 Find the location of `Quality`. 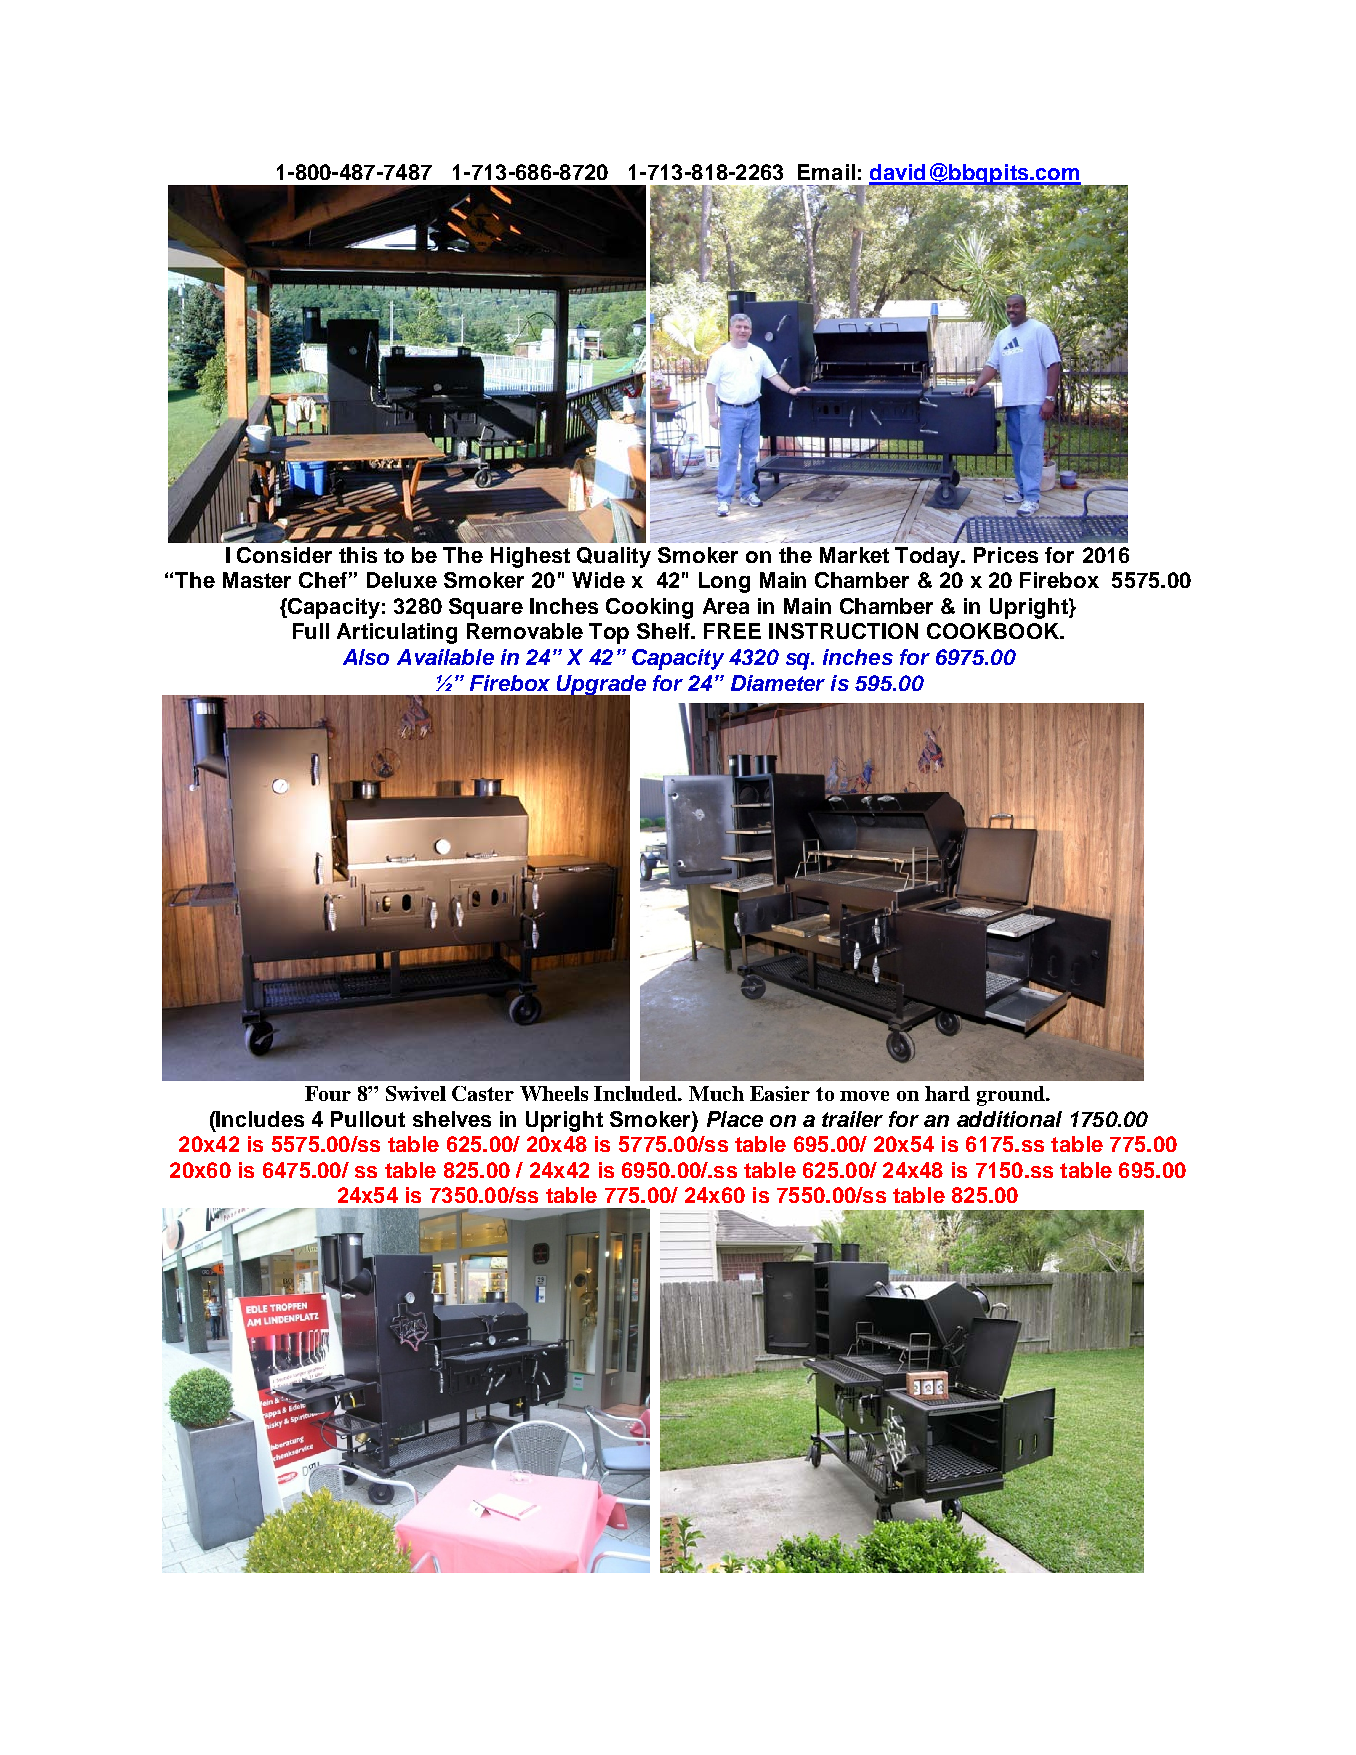

Quality is located at coordinates (614, 557).
